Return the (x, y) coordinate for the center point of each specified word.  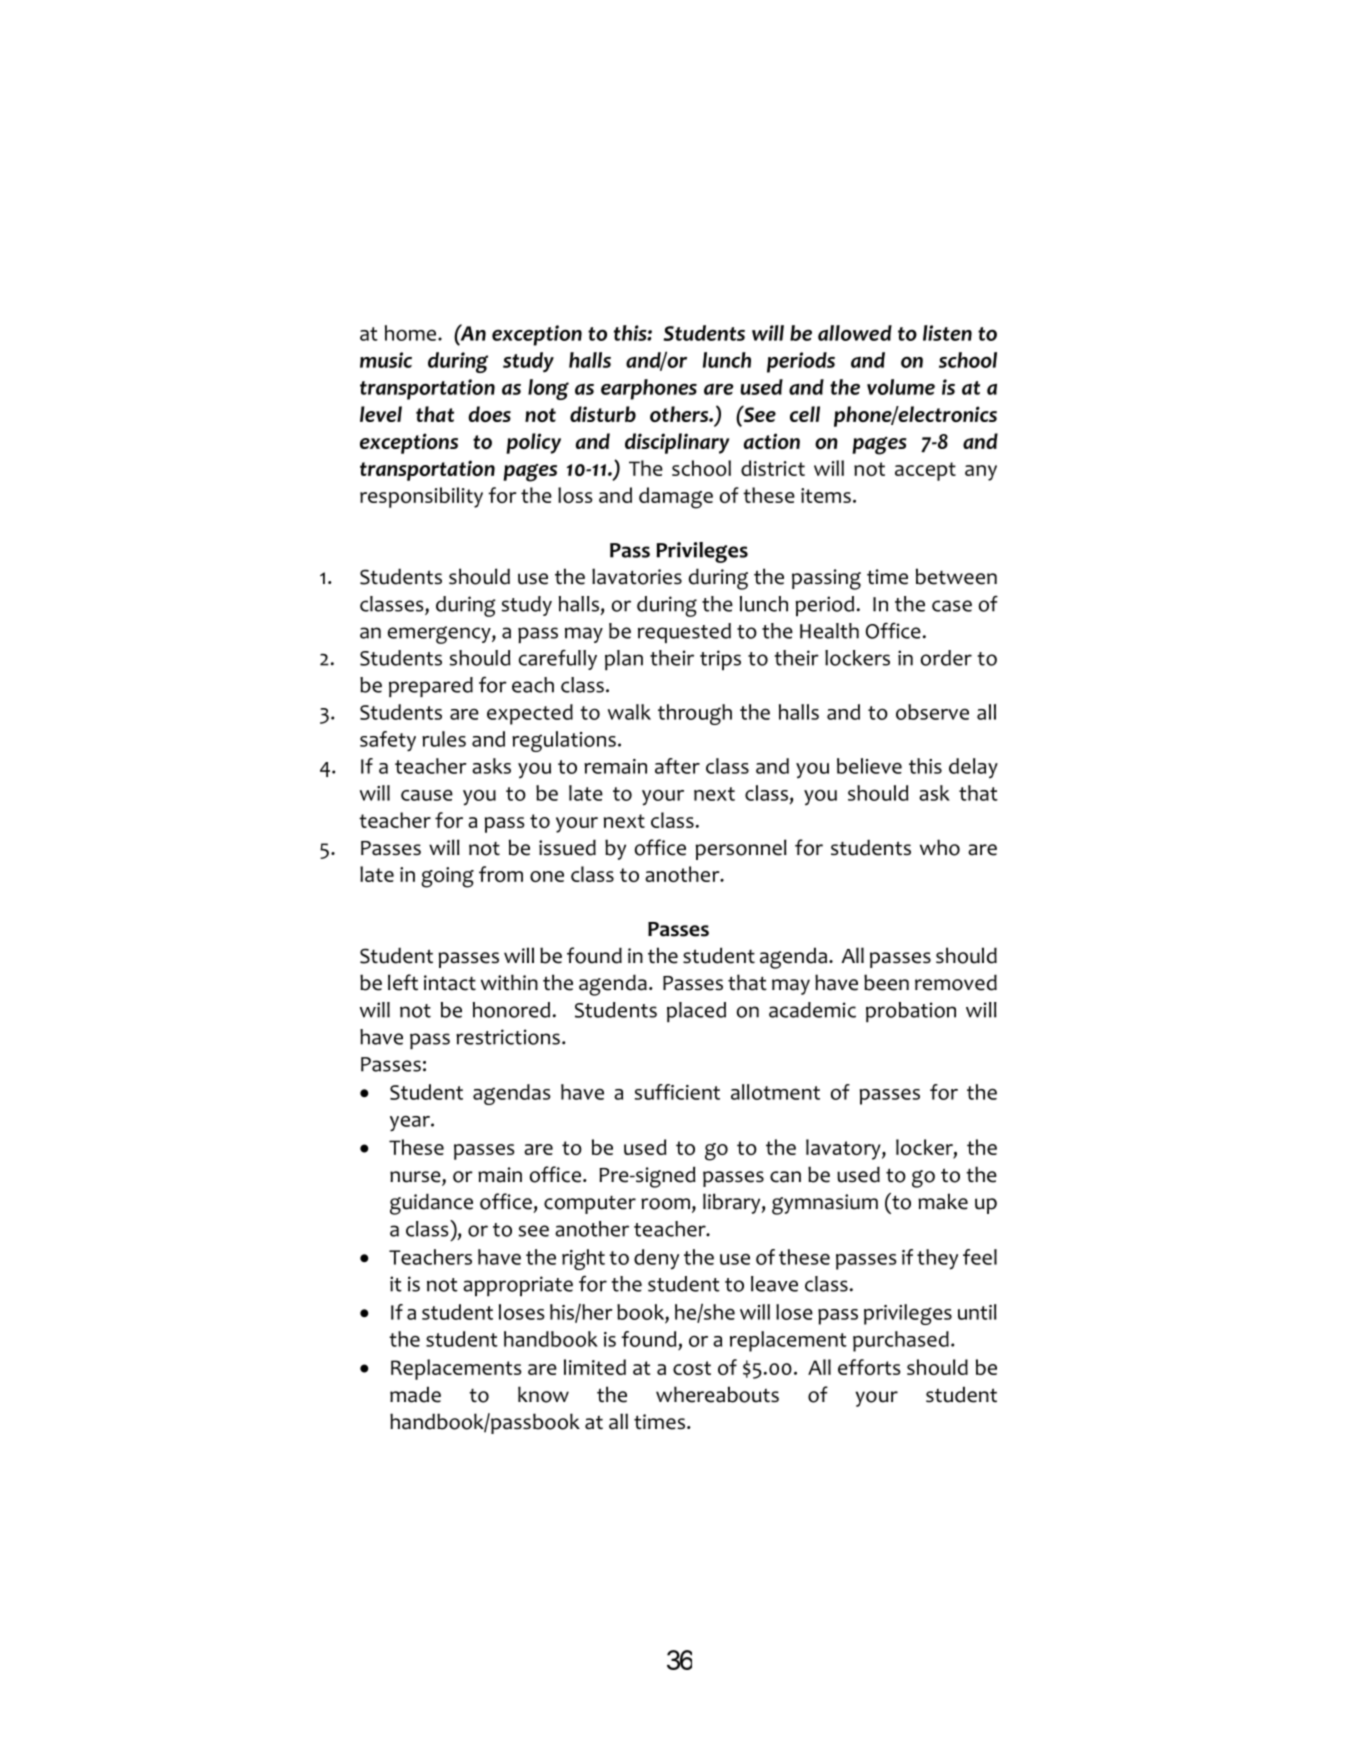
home (410, 333)
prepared (431, 687)
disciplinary (677, 443)
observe (932, 712)
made (415, 1394)
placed (696, 1012)
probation (911, 1012)
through (695, 714)
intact (450, 983)
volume (901, 387)
